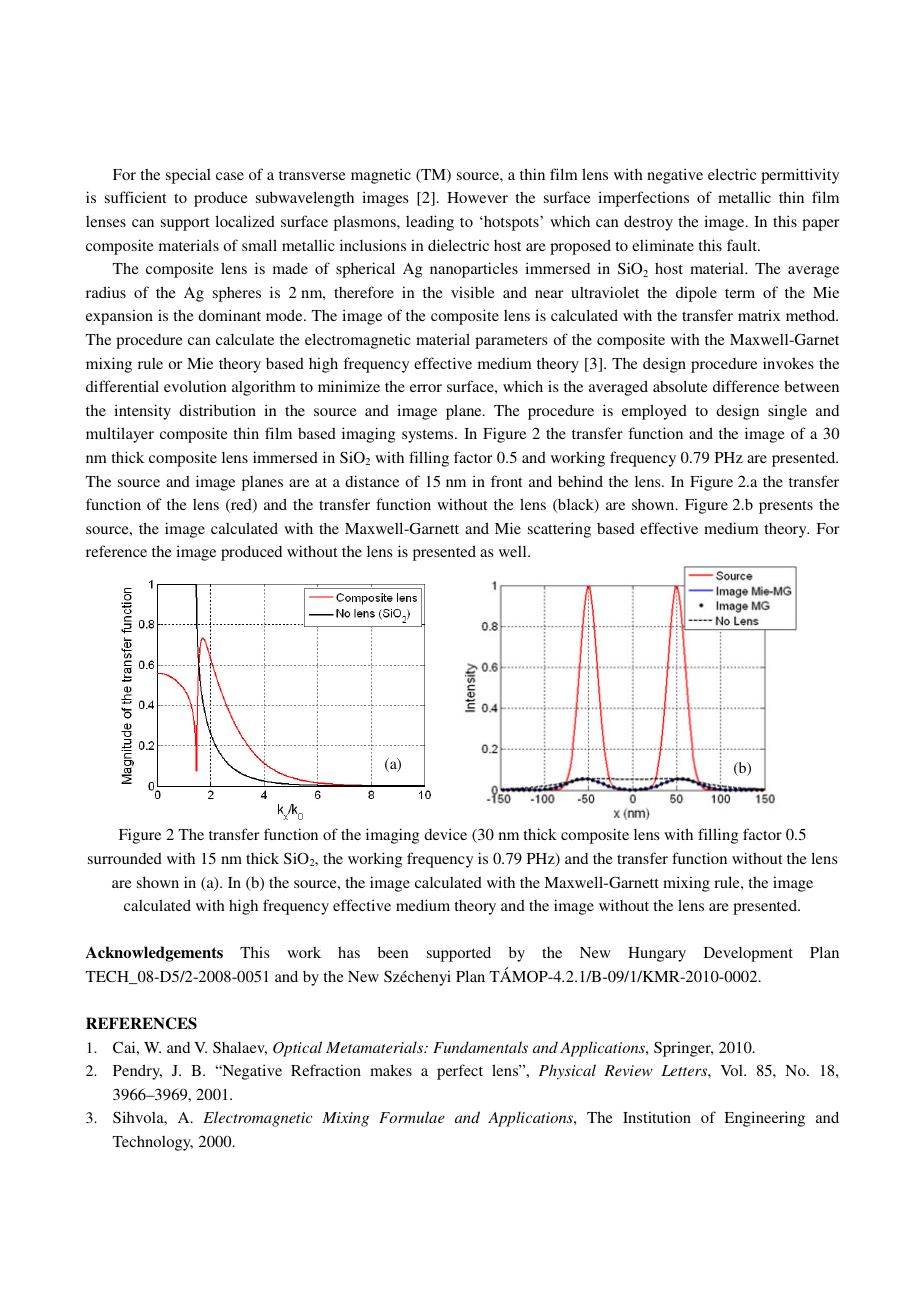 This document has height=1308, width=924. Describe the element at coordinates (372, 481) in the document. I see `distance` at that location.
